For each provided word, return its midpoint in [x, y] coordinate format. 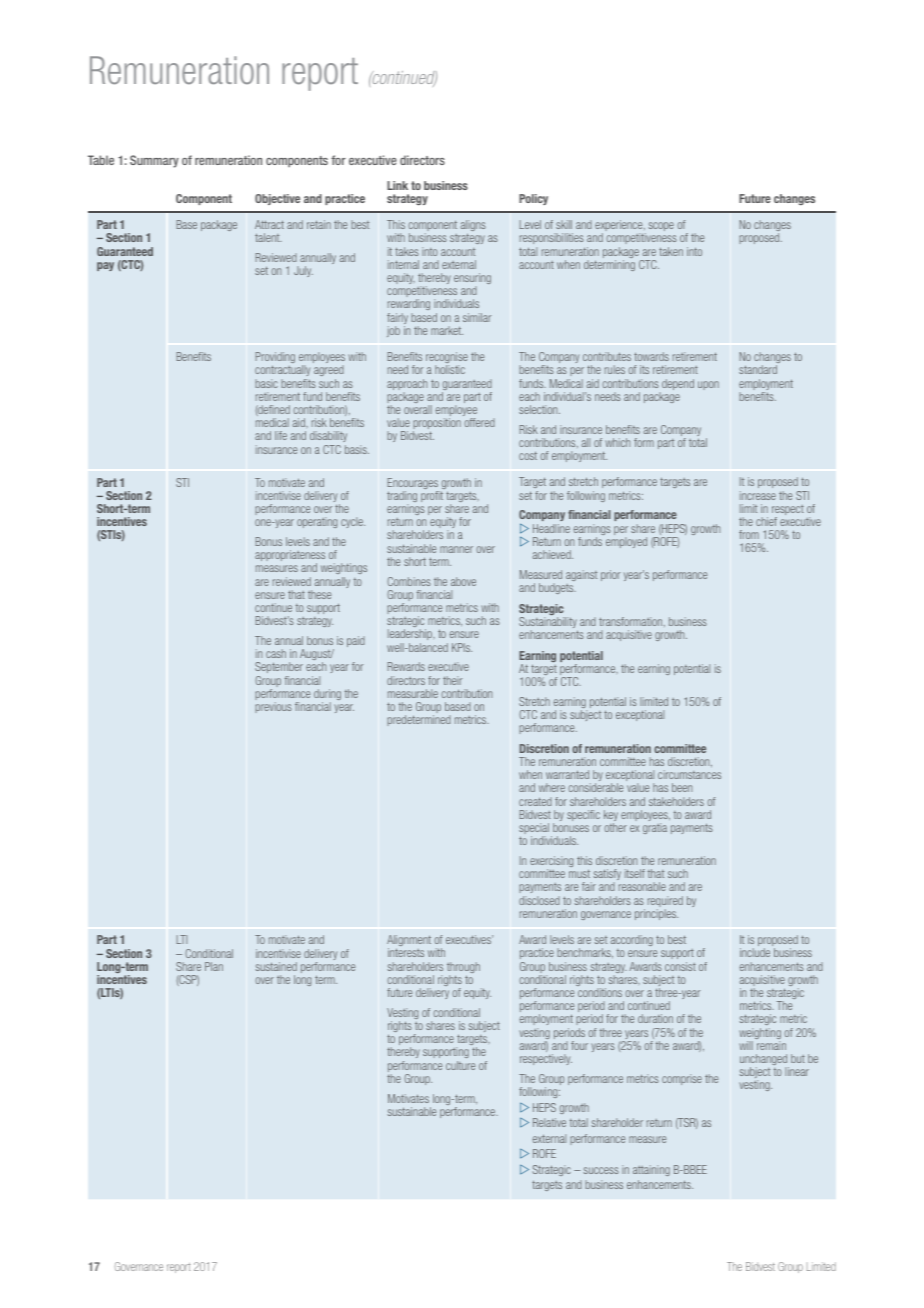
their [452, 680]
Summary [154, 161]
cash [276, 653]
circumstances [689, 774]
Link [397, 185]
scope [661, 226]
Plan [214, 966]
